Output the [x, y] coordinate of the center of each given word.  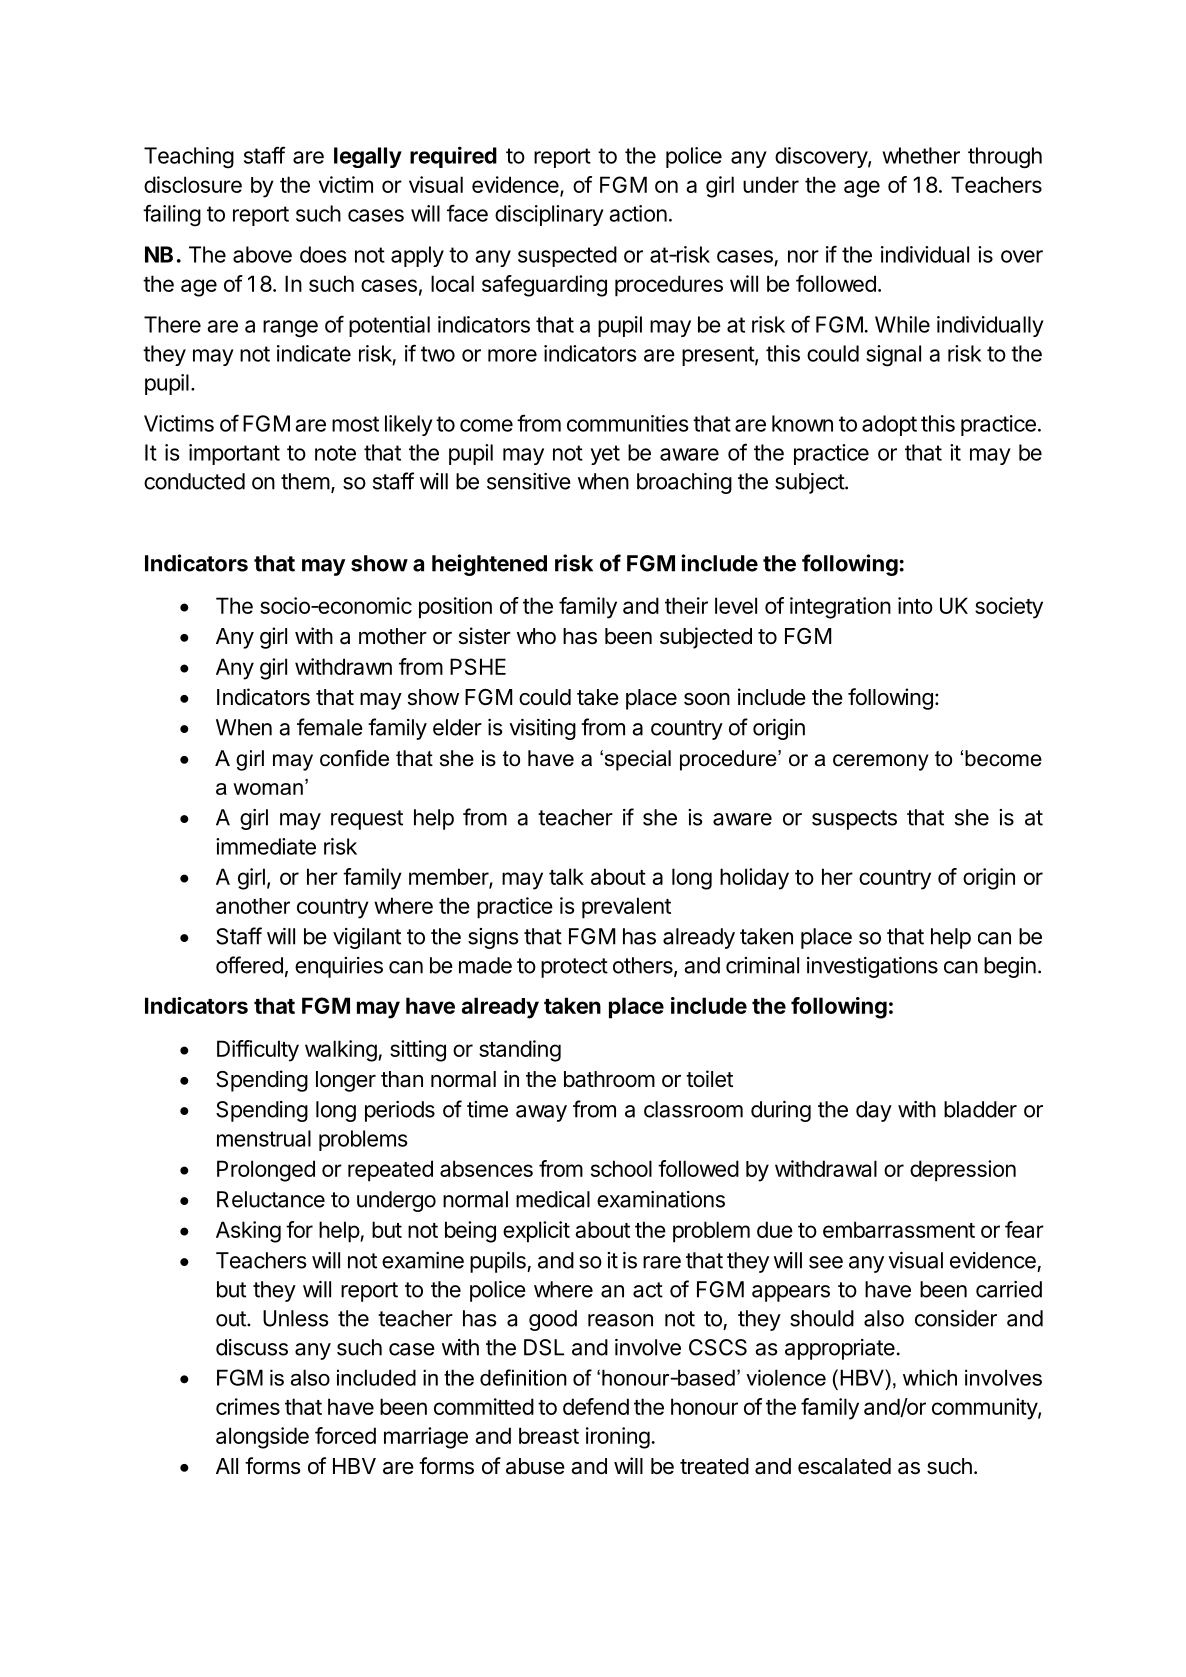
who [536, 636]
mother [393, 636]
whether [921, 155]
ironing [618, 1438]
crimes [248, 1406]
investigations [872, 967]
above [262, 254]
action [638, 213]
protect [574, 968]
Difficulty [258, 1051]
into [915, 605]
